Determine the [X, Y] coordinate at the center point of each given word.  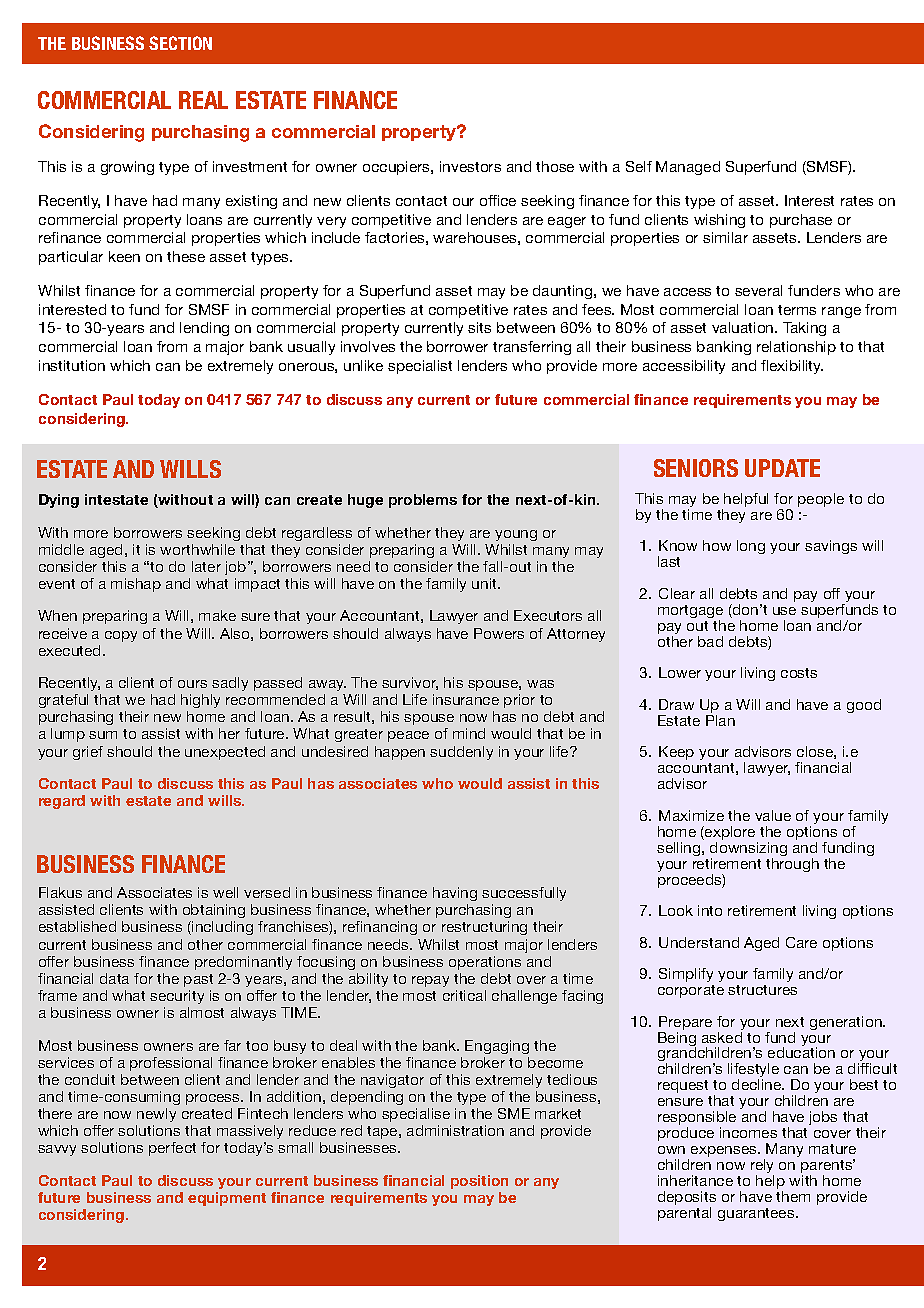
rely [762, 1167]
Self [639, 166]
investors [470, 166]
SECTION [180, 43]
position [479, 1182]
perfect [172, 1149]
